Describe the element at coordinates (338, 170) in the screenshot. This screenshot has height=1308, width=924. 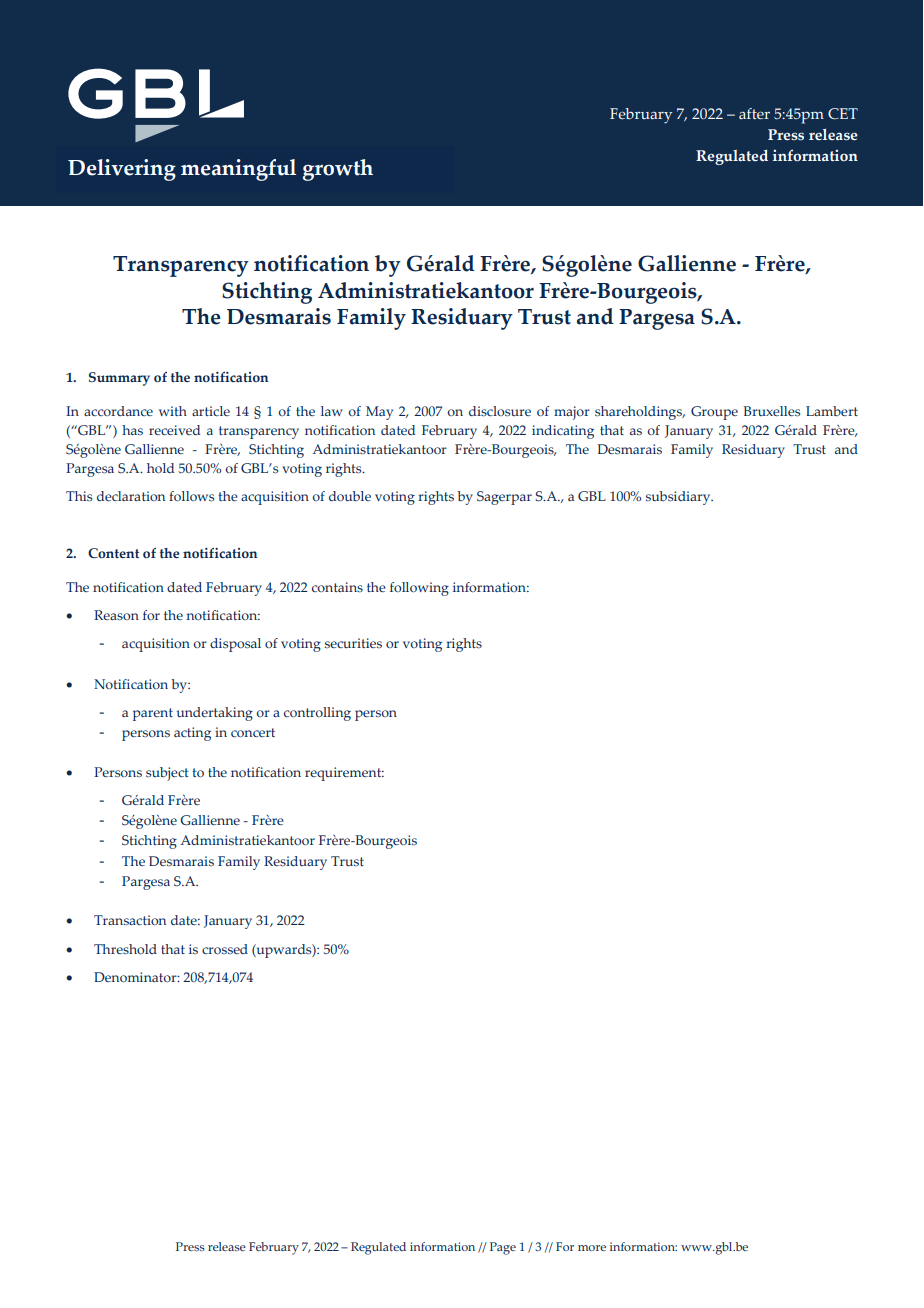
I see `growth` at that location.
